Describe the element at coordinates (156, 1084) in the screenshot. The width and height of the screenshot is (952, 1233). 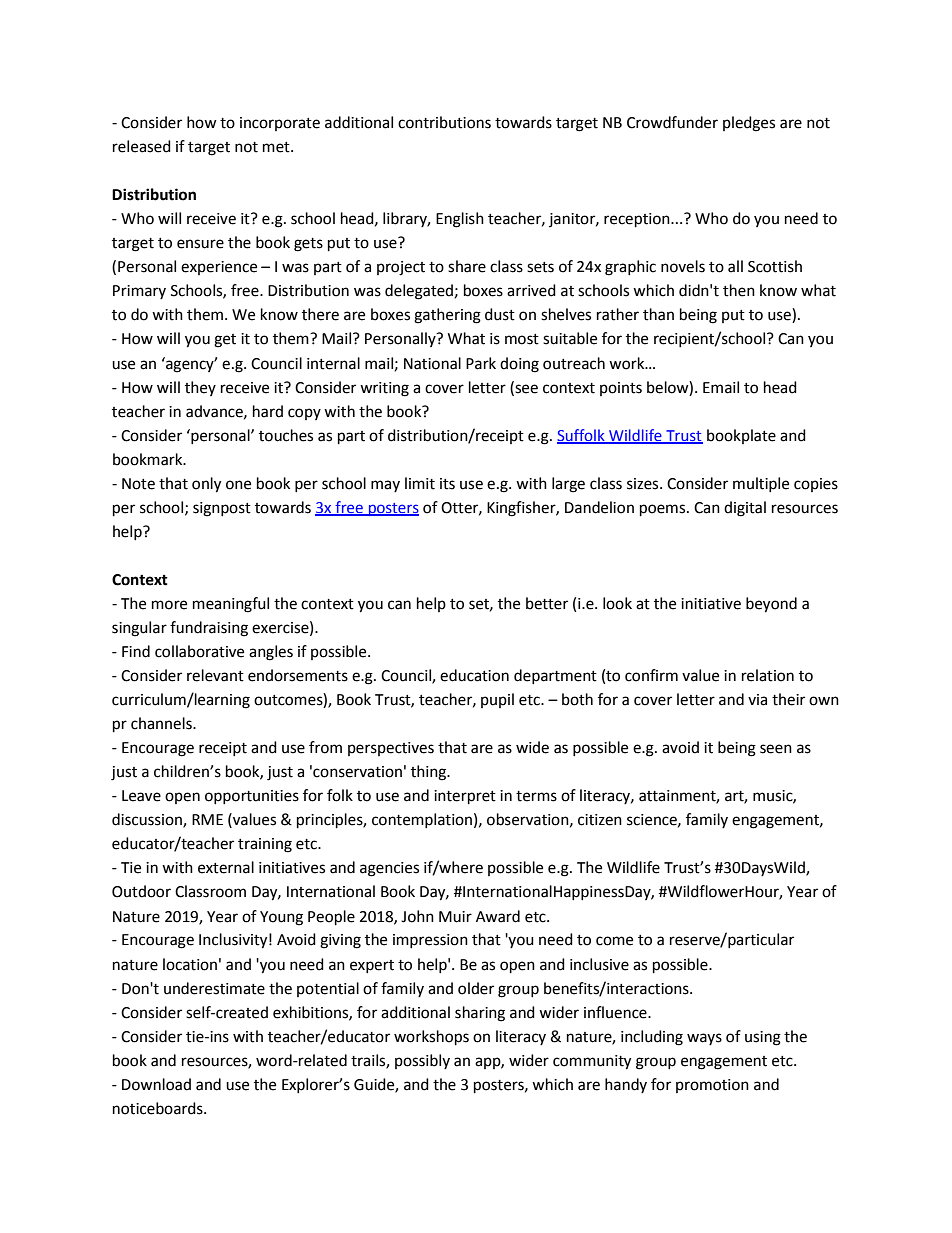
I see `Download` at that location.
